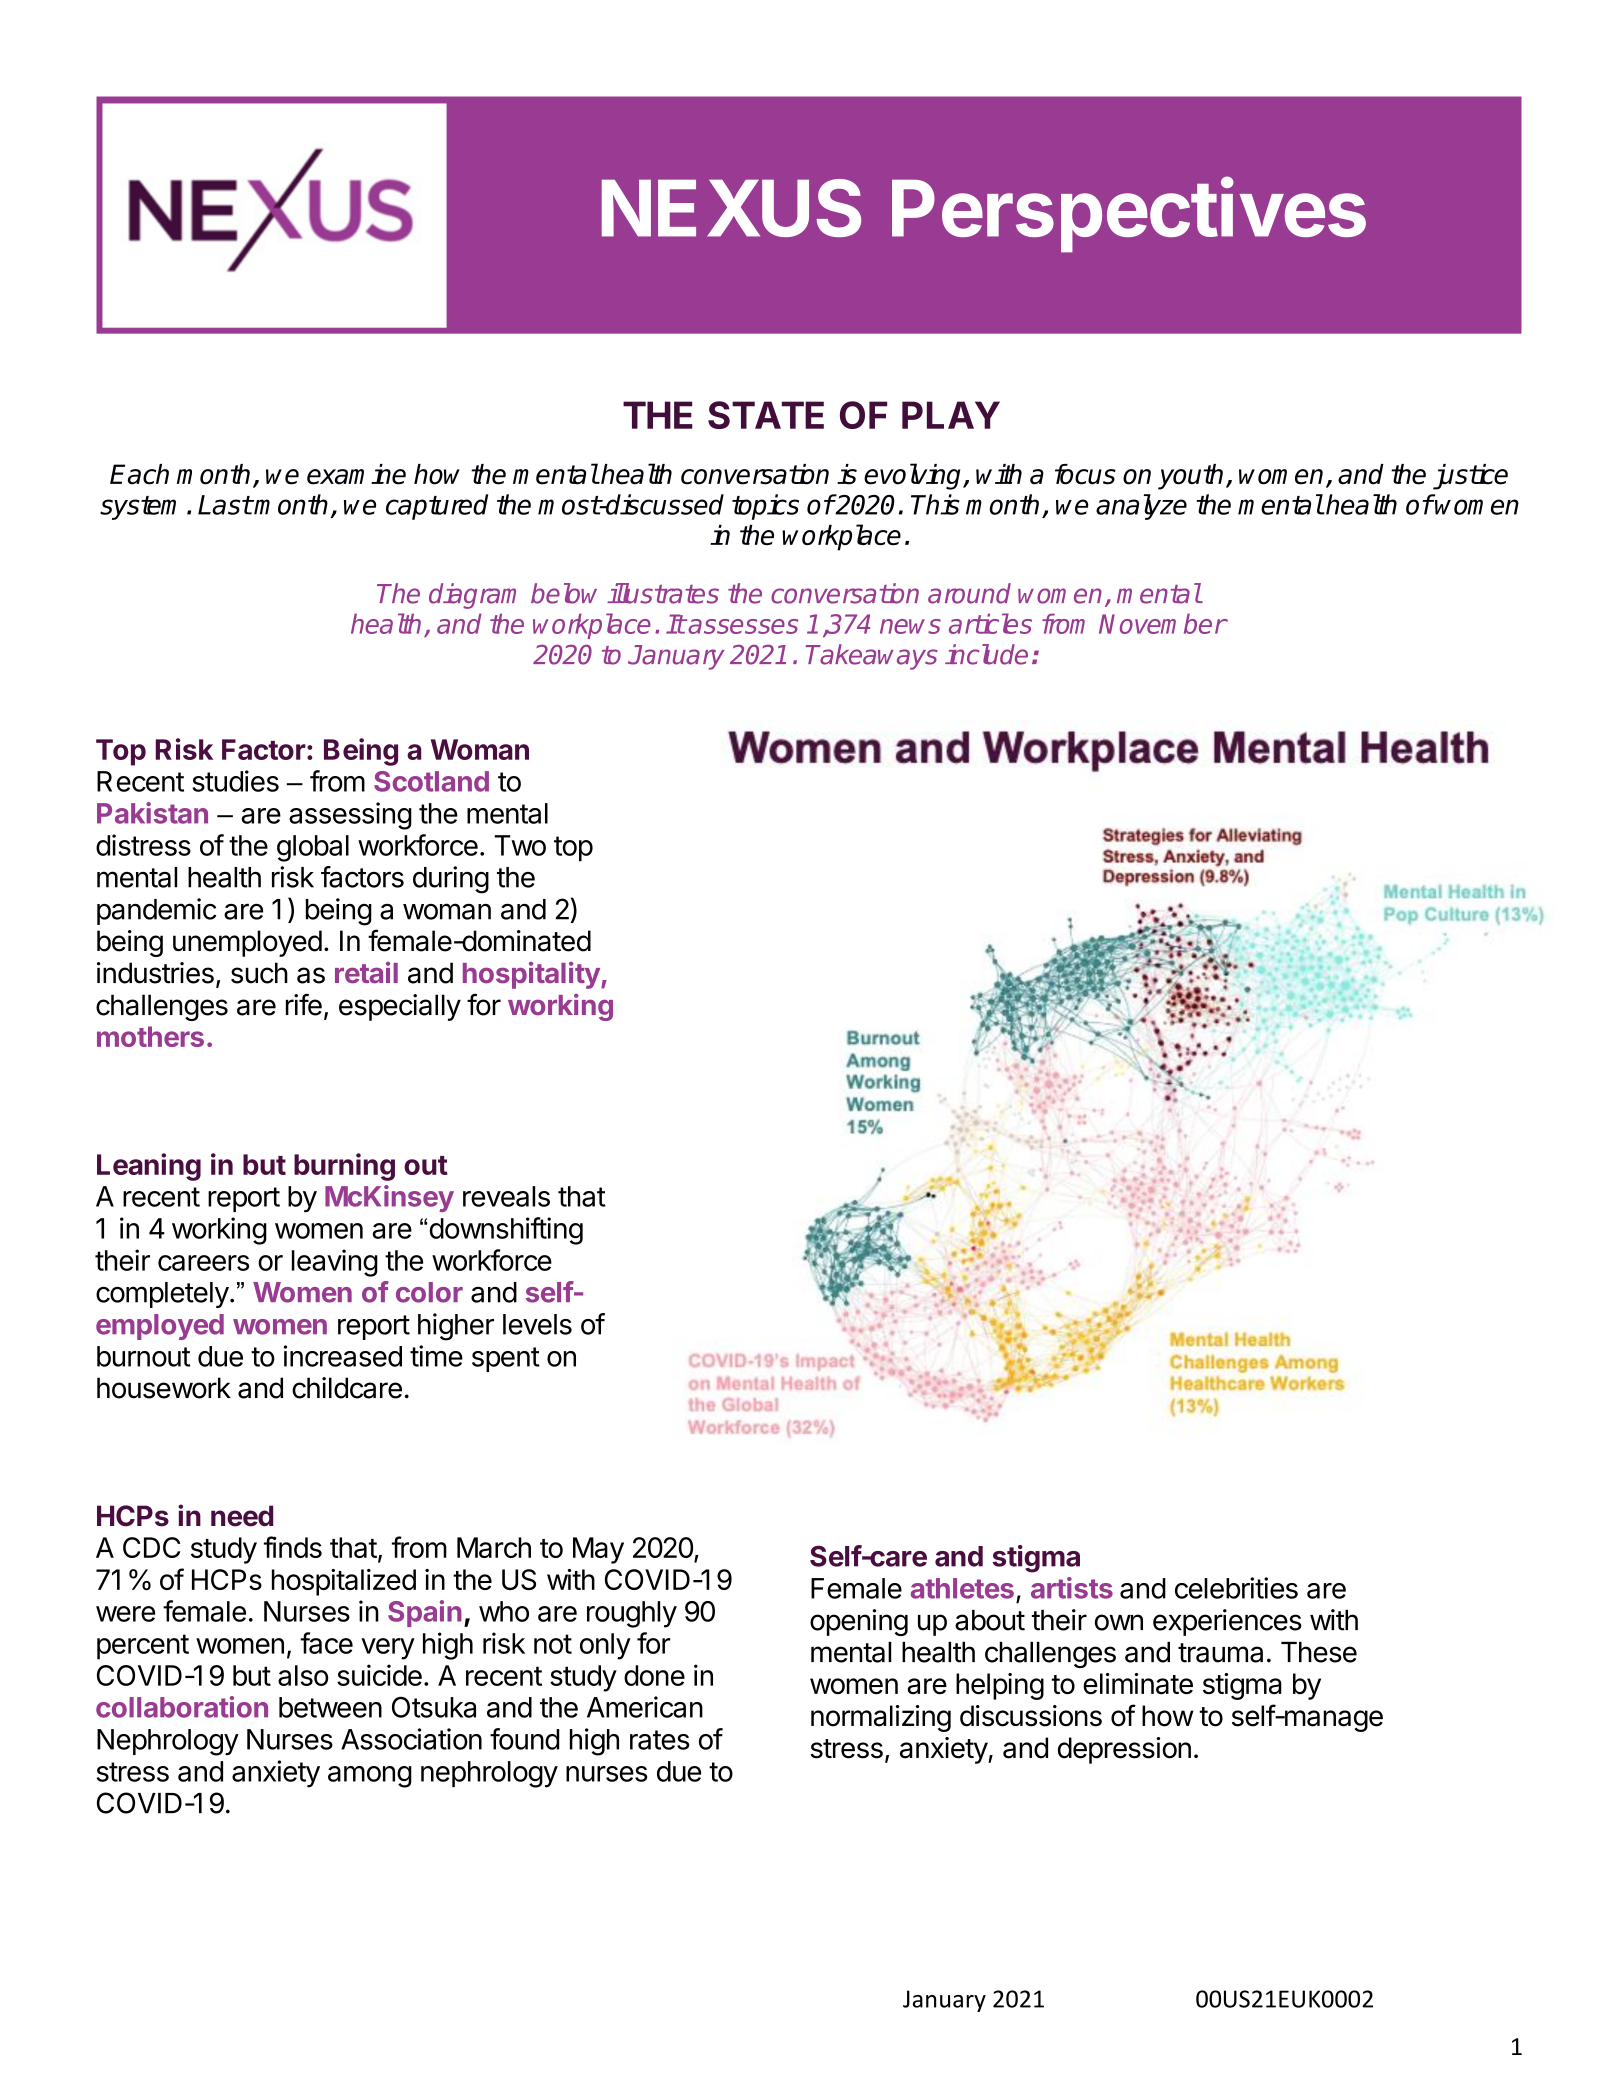 The width and height of the screenshot is (1618, 2094). What do you see at coordinates (532, 975) in the screenshot?
I see `hospitality` at bounding box center [532, 975].
